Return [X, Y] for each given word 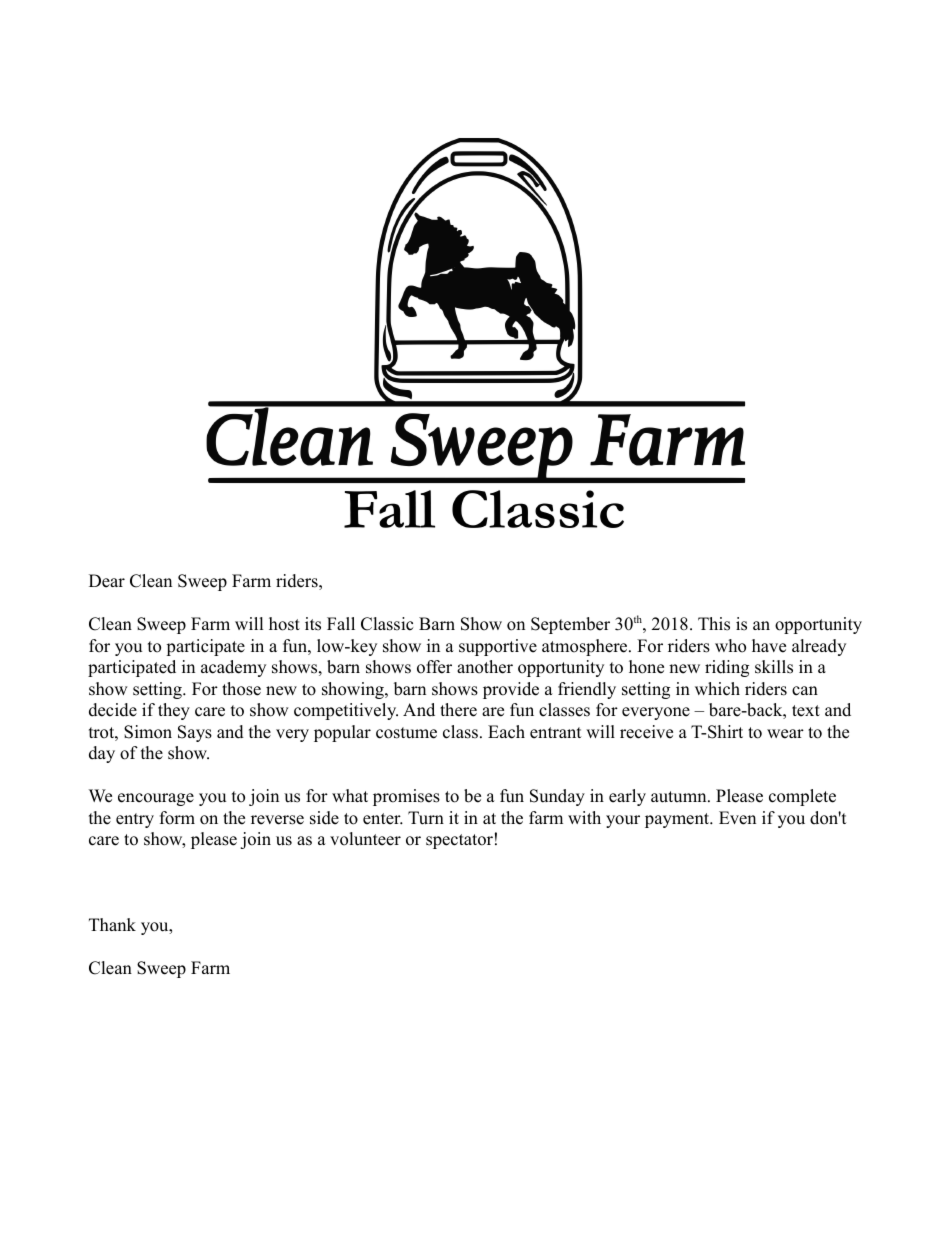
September [570, 625]
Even [737, 818]
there [458, 710]
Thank [112, 924]
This [714, 624]
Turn [426, 818]
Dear [107, 581]
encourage [156, 799]
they [174, 711]
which [717, 689]
